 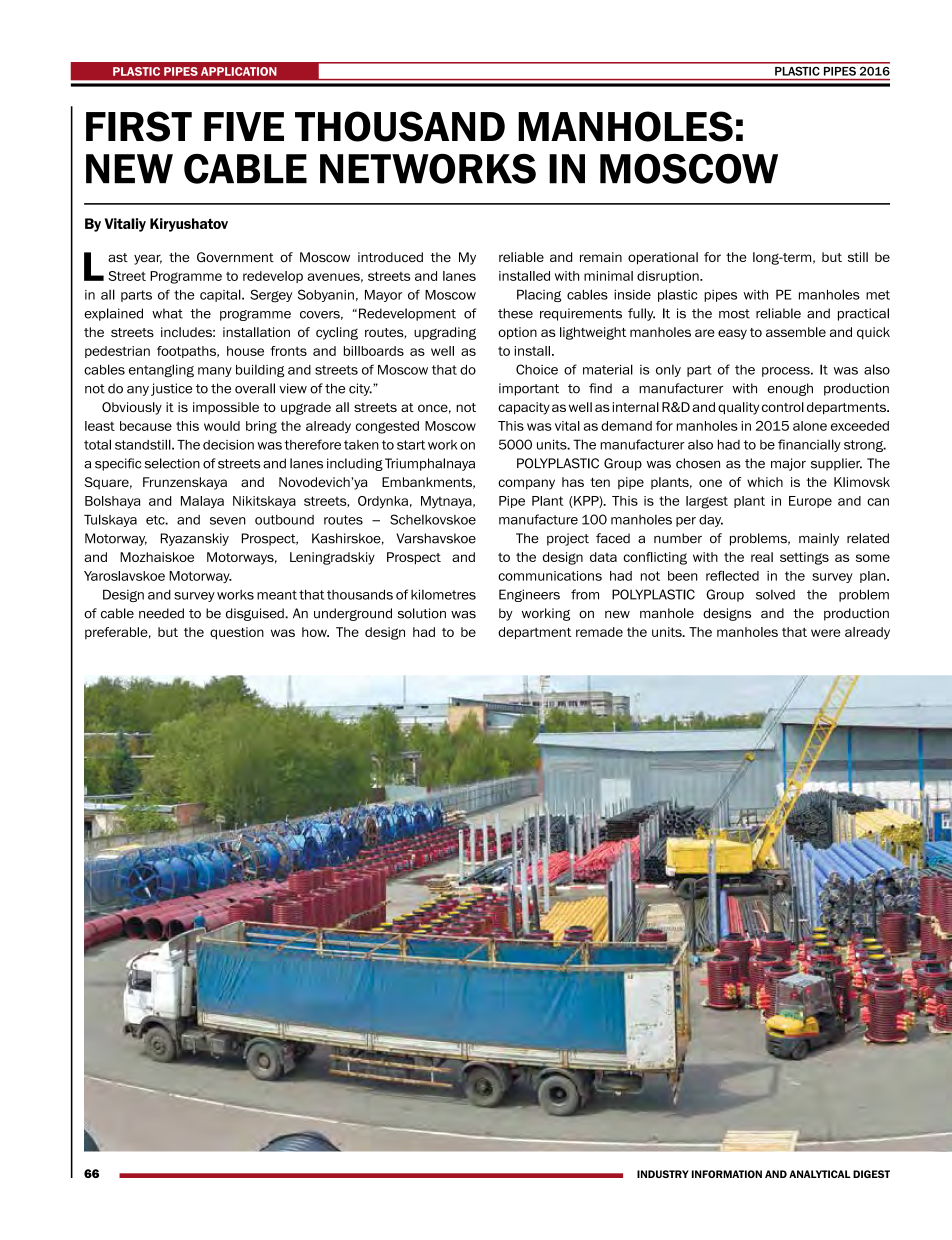 What do you see at coordinates (788, 464) in the screenshot?
I see `major` at bounding box center [788, 464].
